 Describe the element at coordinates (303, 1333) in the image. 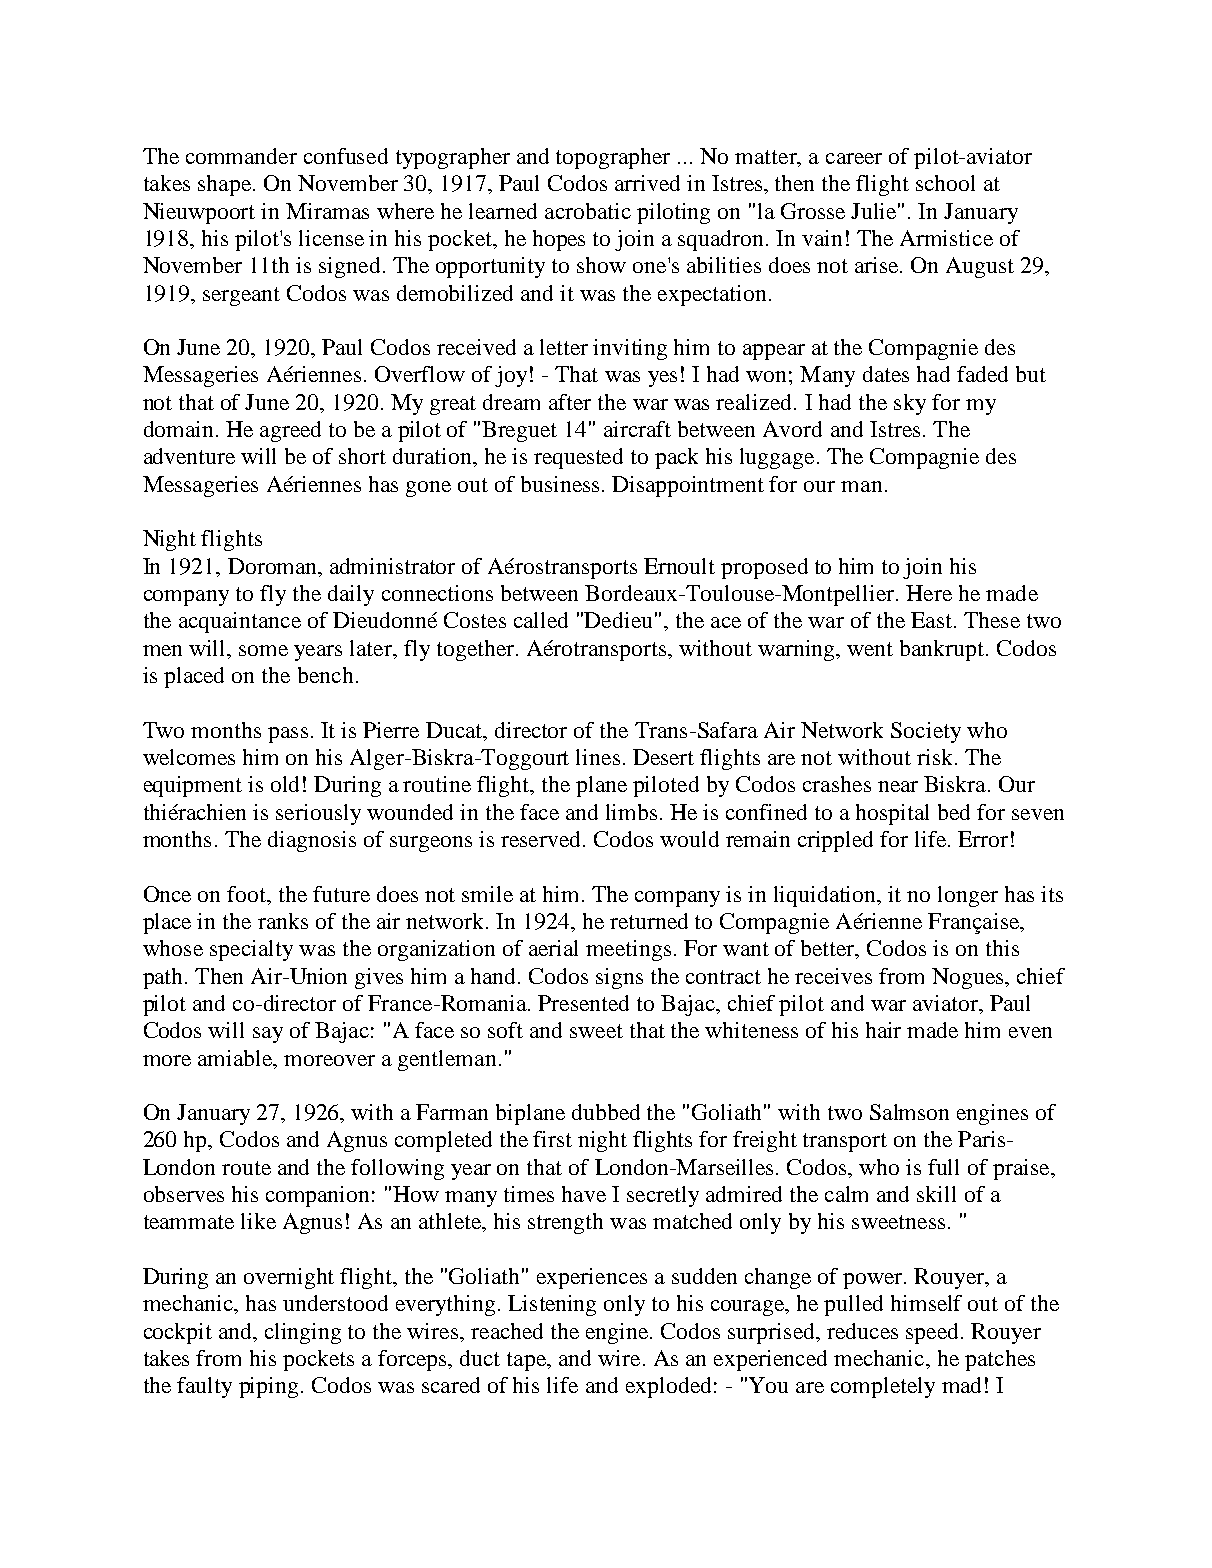

I see `clinging` at that location.
